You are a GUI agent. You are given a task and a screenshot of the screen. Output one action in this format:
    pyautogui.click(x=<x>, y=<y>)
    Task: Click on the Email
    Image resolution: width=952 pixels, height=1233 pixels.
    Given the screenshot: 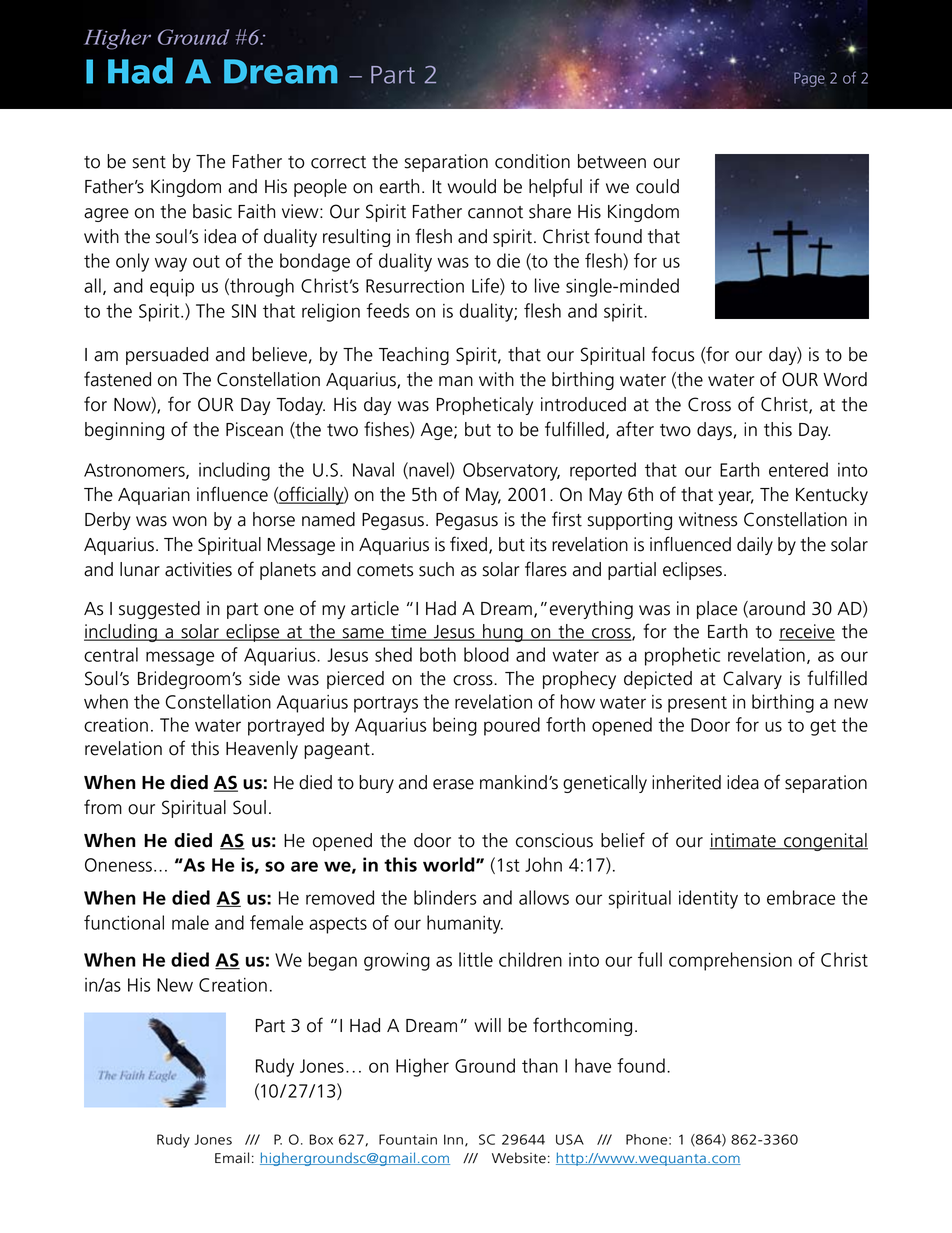 What is the action you would take?
    pyautogui.click(x=232, y=1158)
